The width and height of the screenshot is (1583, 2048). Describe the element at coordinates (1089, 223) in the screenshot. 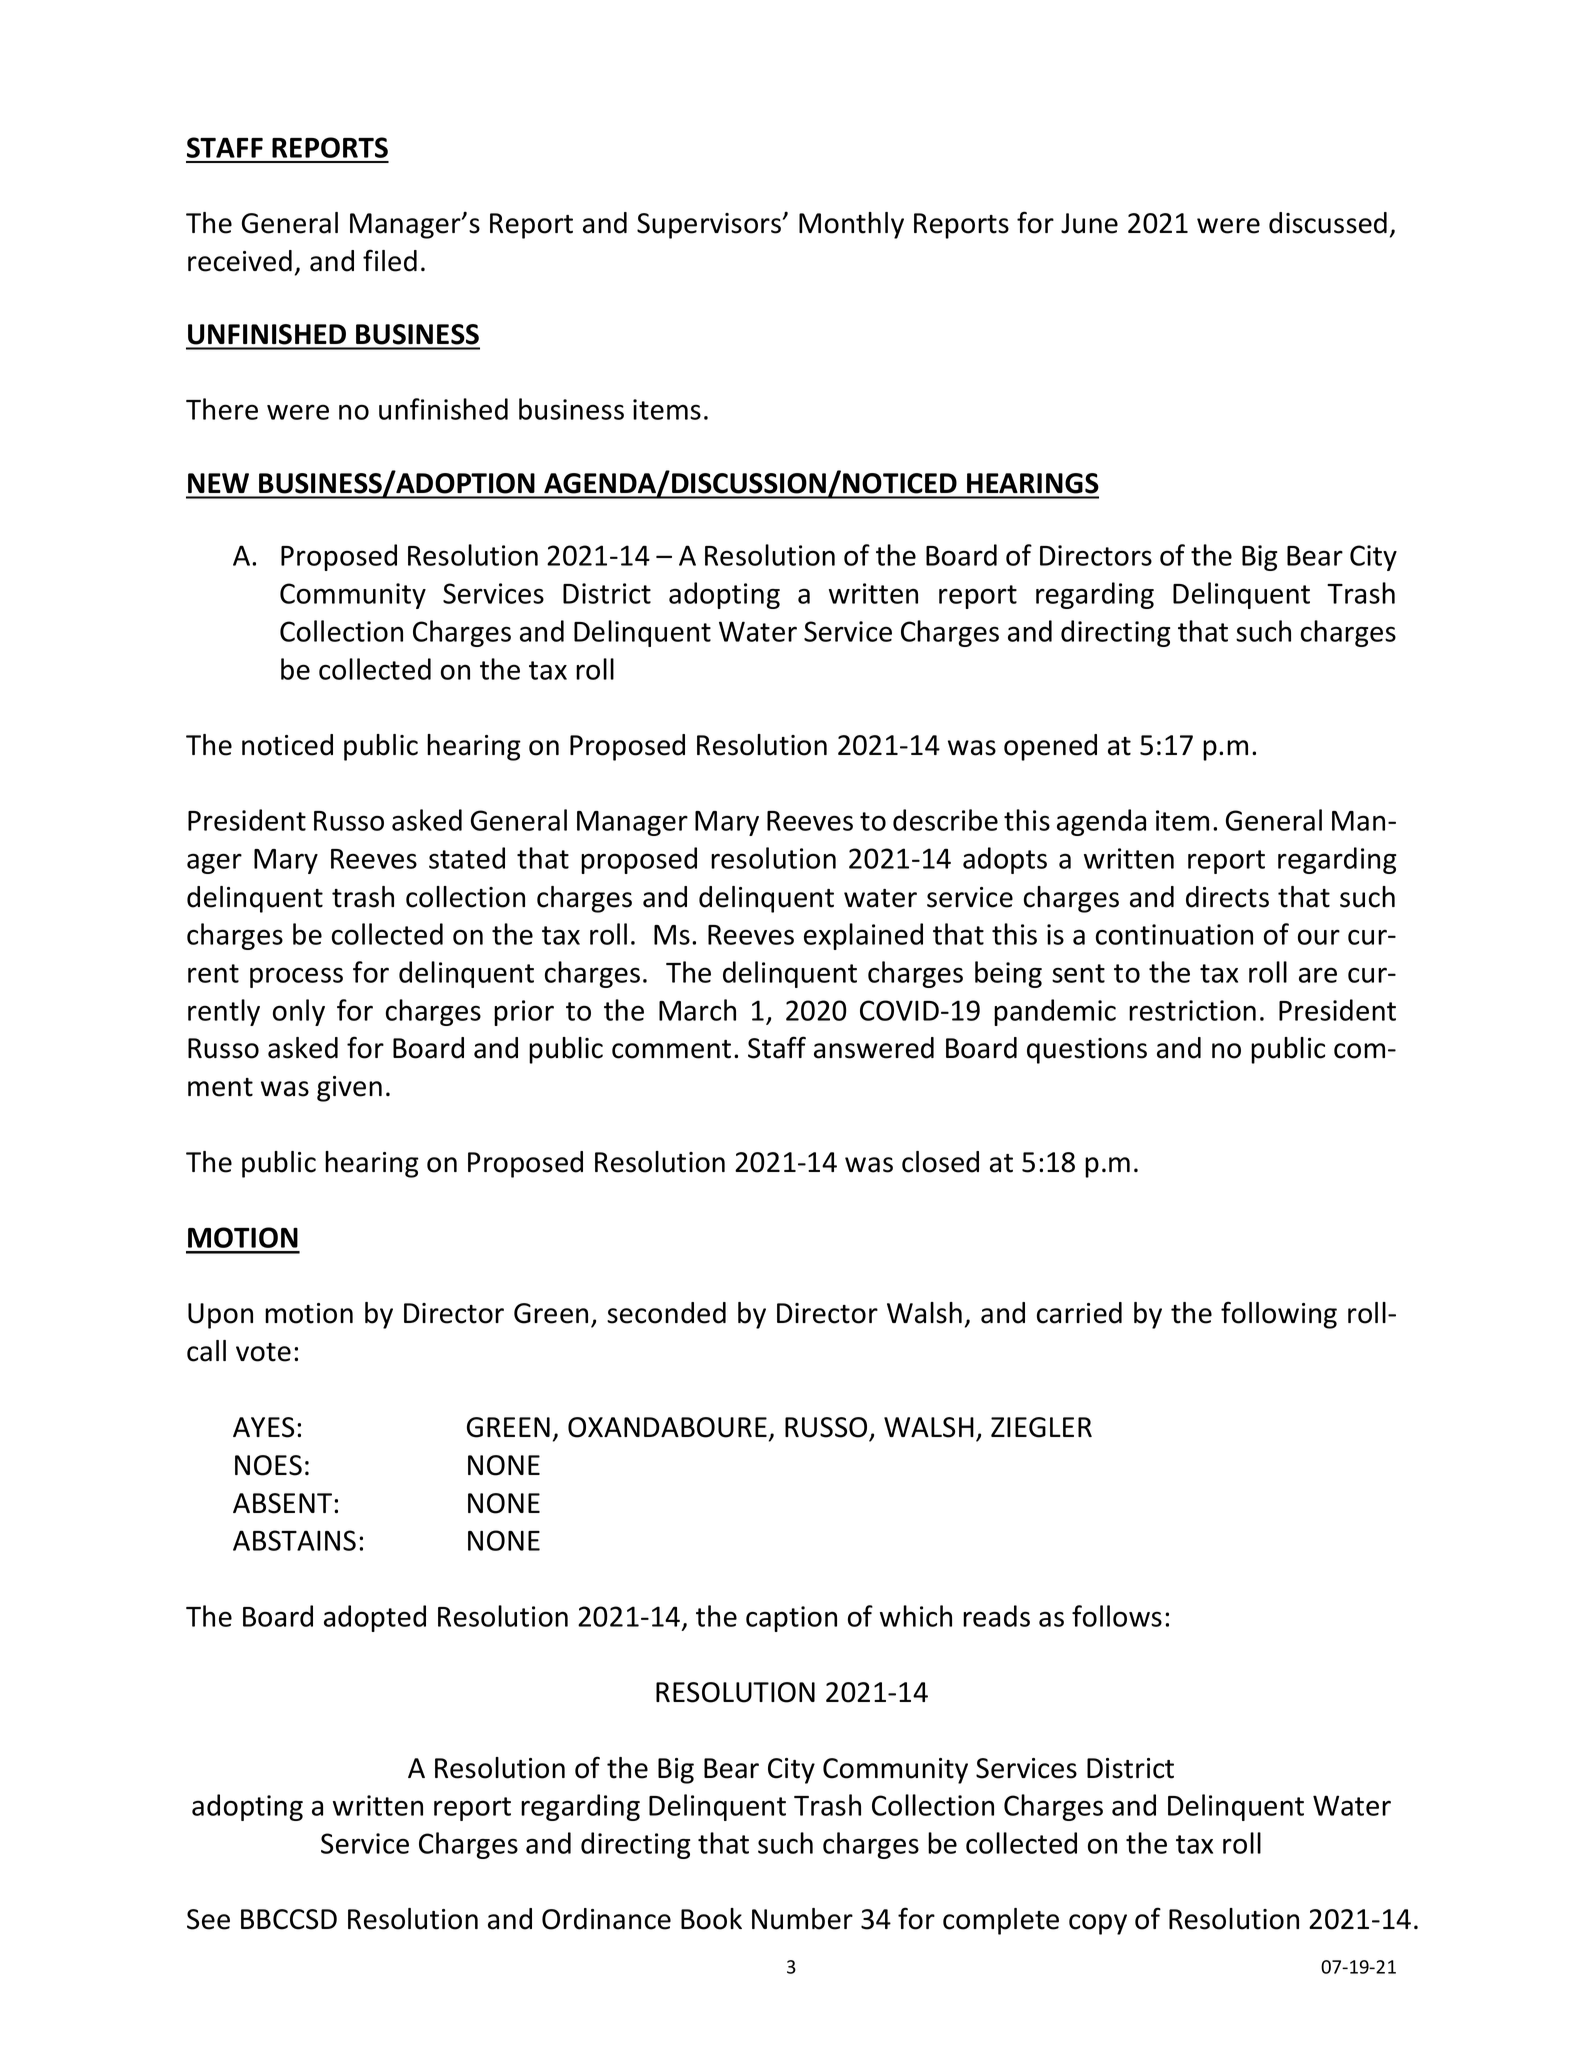

I see `June` at that location.
